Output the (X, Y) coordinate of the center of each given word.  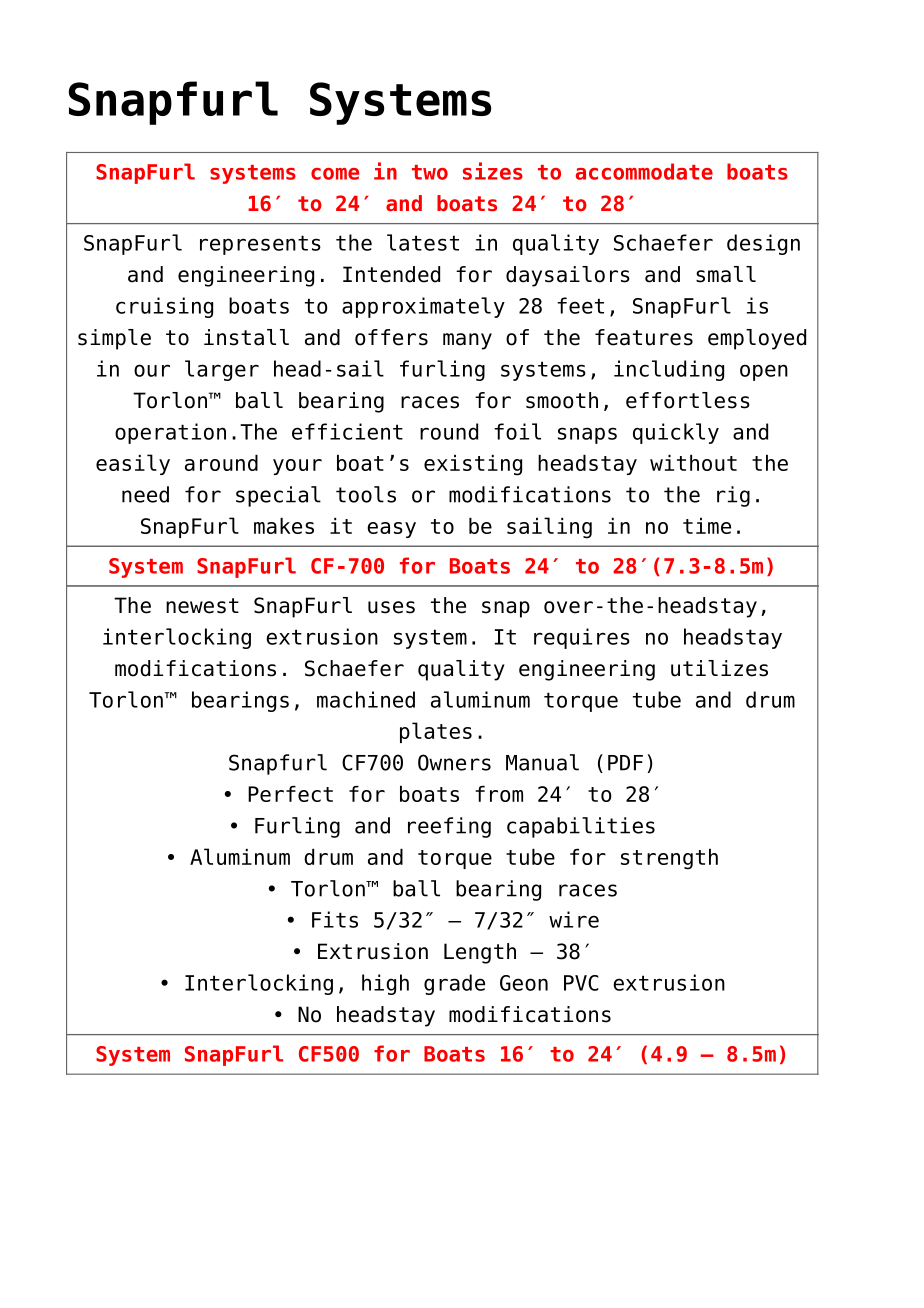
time (707, 526)
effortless (688, 400)
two (430, 172)
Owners (454, 762)
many (467, 341)
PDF (625, 763)
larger (222, 370)
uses (391, 607)
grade (454, 984)
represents (260, 245)
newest (202, 606)
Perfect (290, 794)
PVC (581, 983)
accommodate (644, 171)
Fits (335, 919)
